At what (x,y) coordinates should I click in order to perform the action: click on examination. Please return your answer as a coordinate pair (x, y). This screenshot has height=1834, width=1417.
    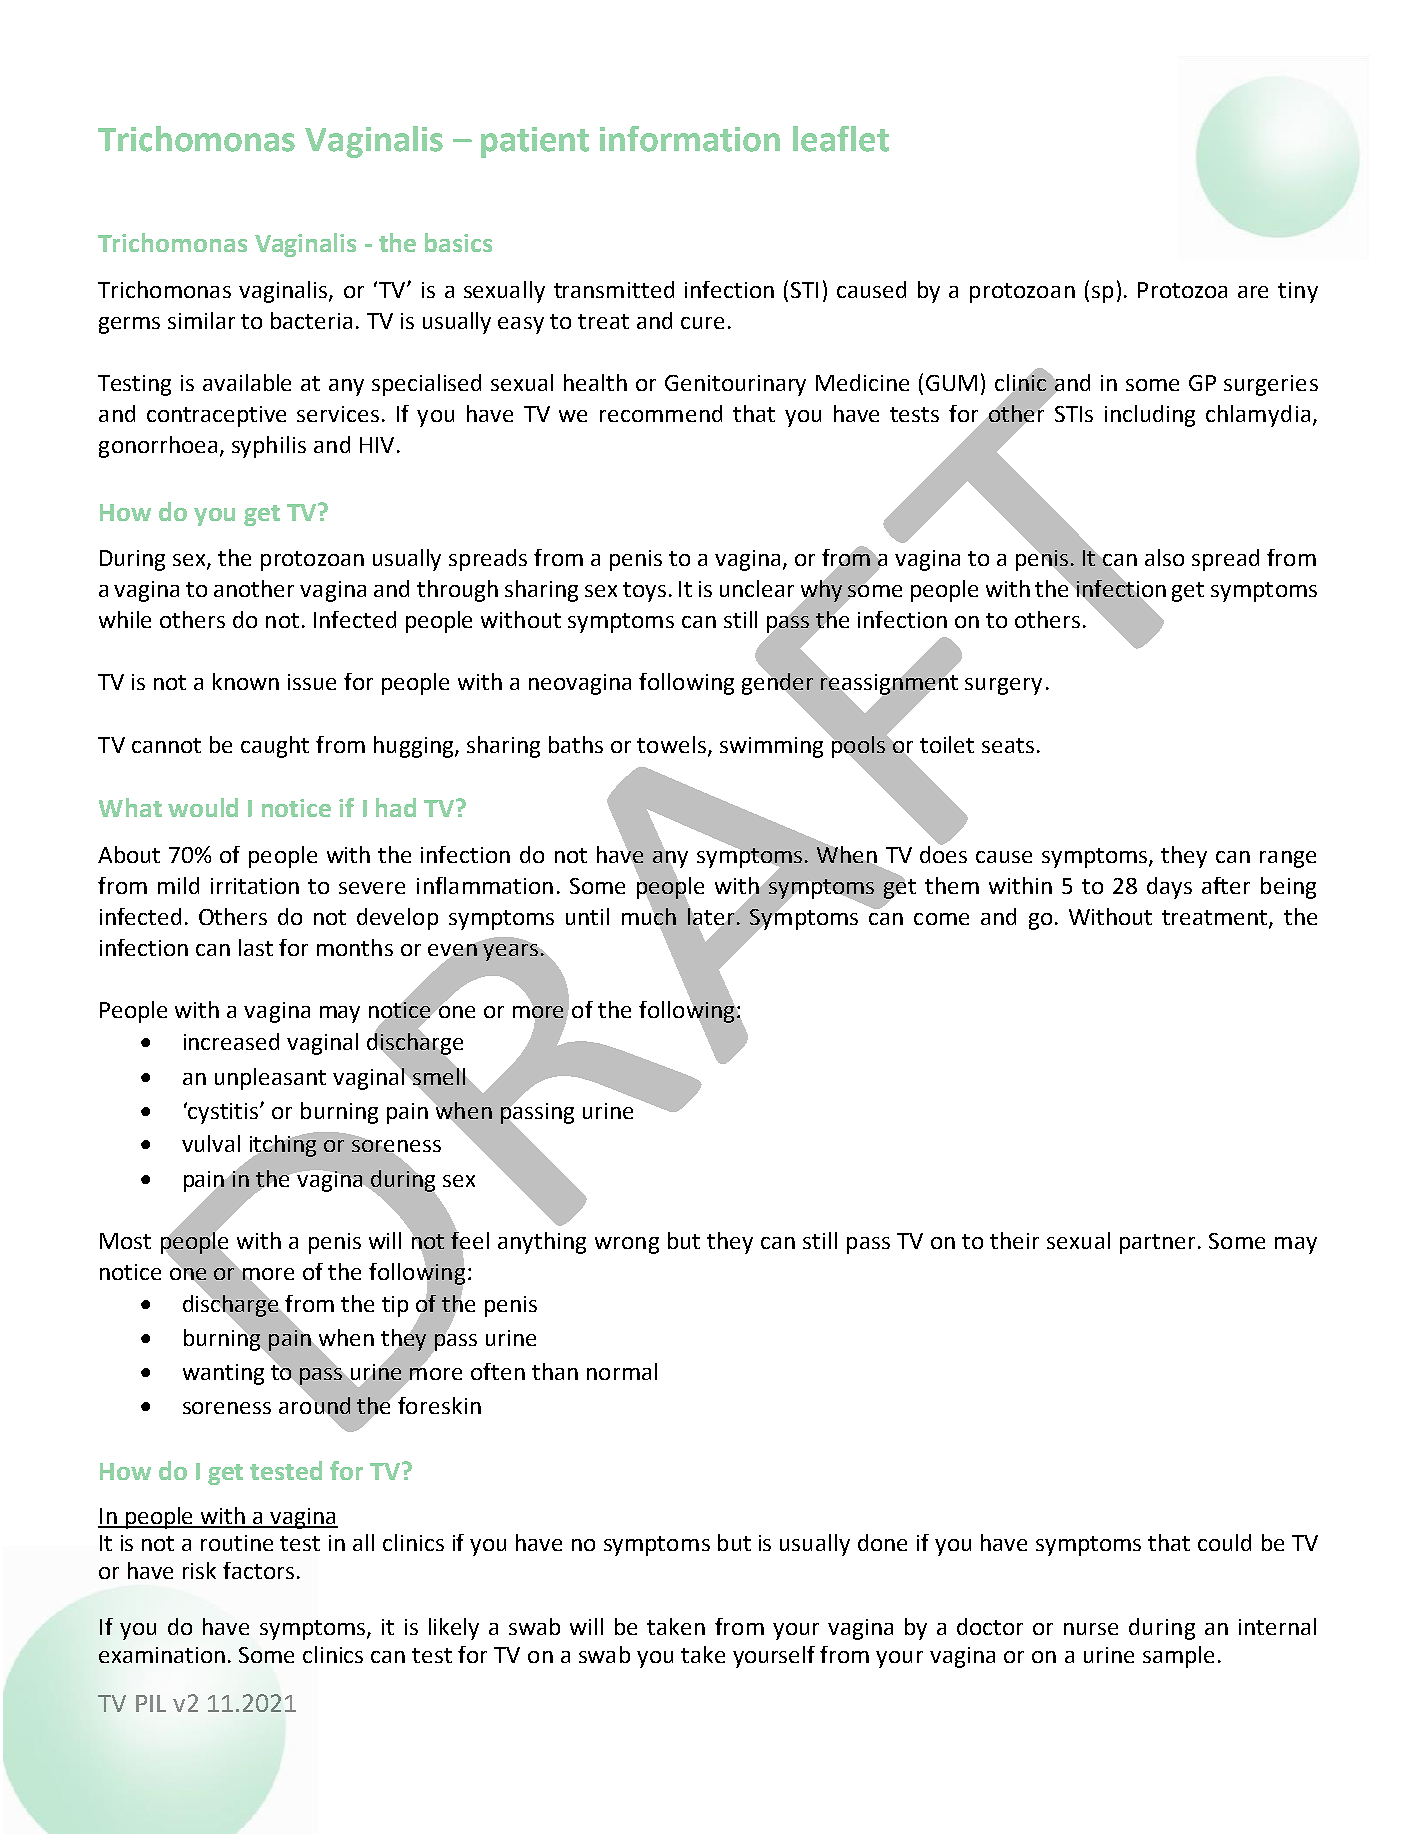
    Looking at the image, I should click on (162, 1655).
